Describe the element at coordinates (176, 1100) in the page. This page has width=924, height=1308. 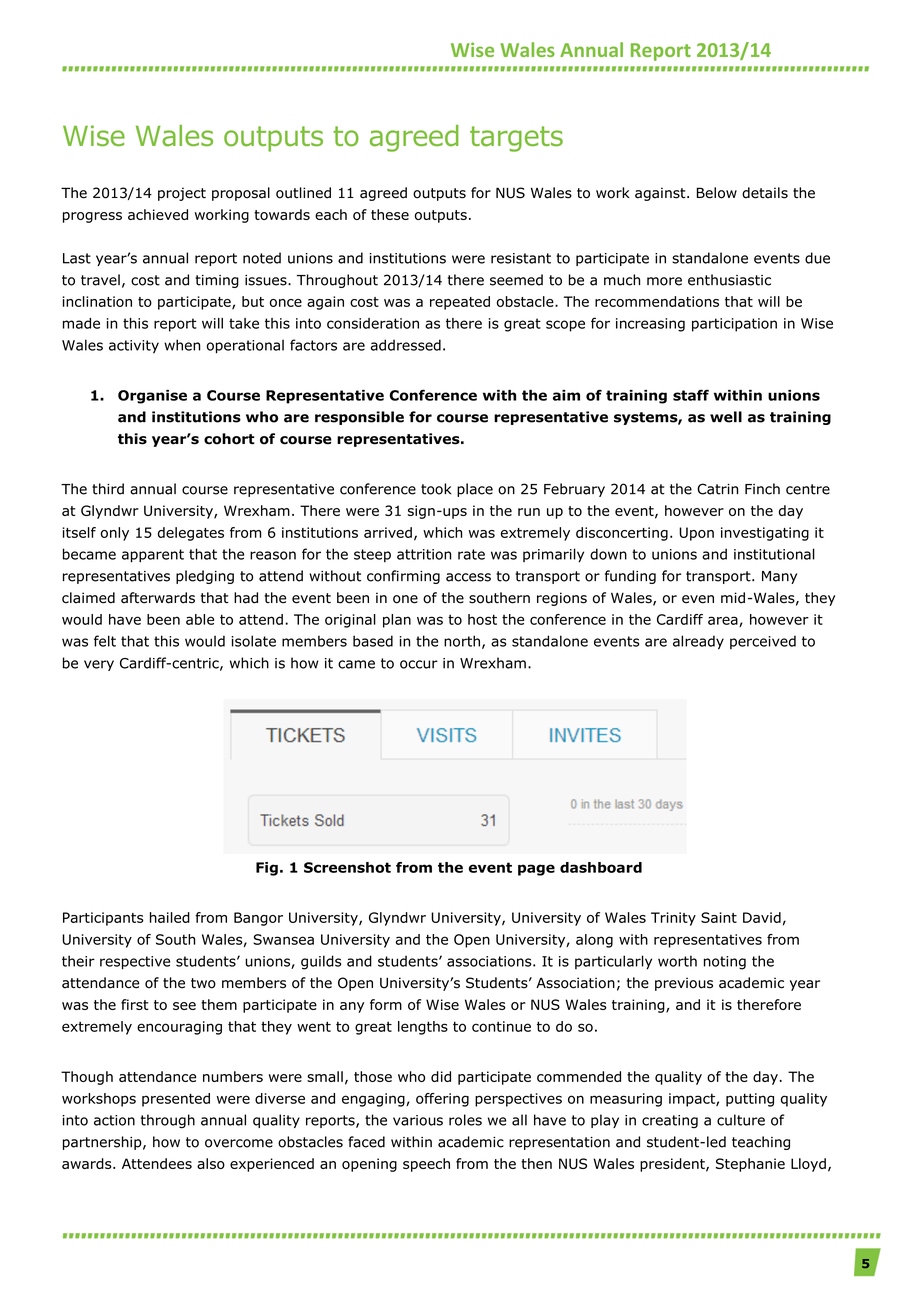
I see `presented` at that location.
